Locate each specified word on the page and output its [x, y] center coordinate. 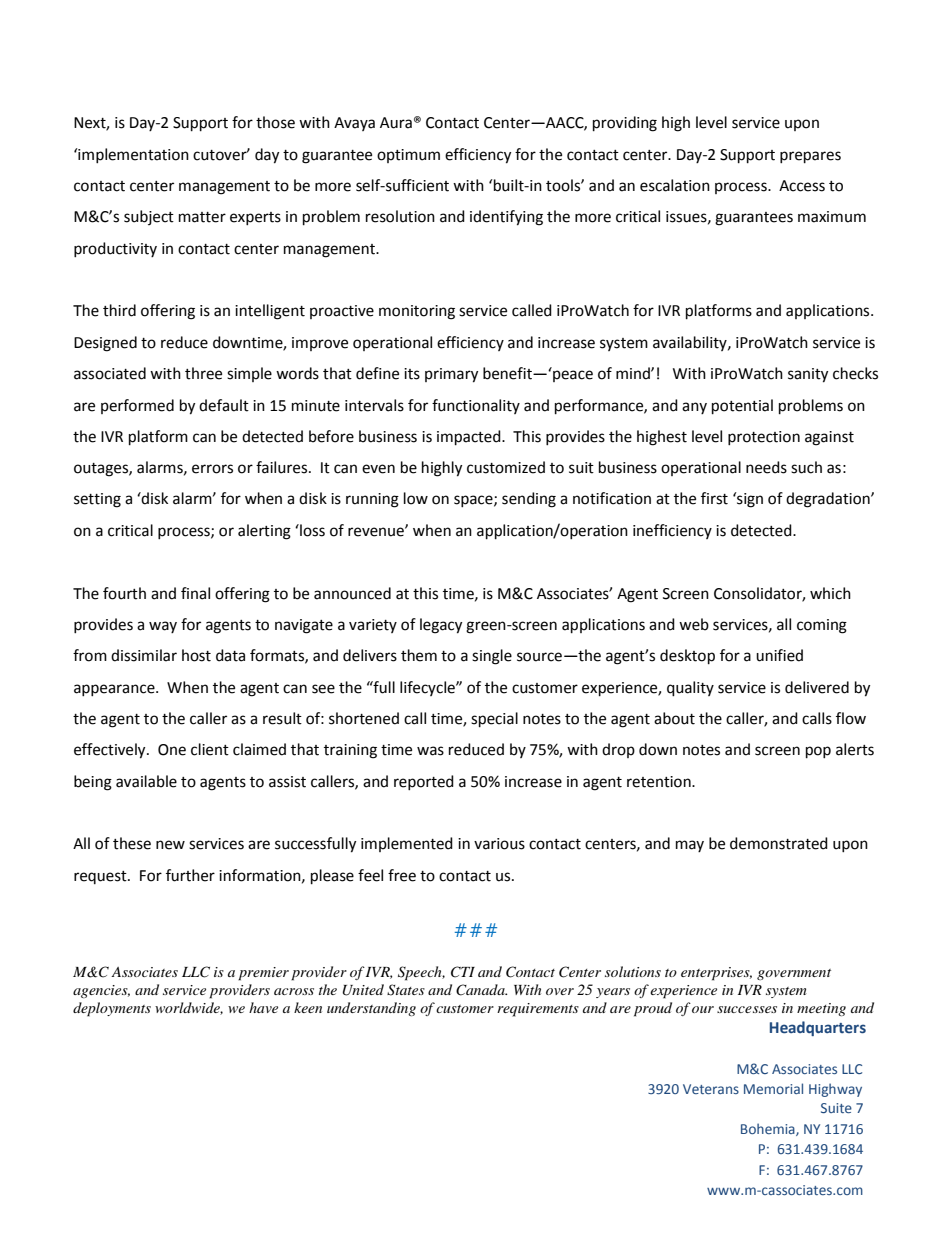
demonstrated [779, 843]
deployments [112, 1009]
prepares [810, 157]
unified [779, 655]
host [196, 655]
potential [742, 407]
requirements [538, 1010]
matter [202, 217]
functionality [476, 406]
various [499, 844]
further [190, 875]
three [203, 373]
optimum [408, 156]
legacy [441, 626]
